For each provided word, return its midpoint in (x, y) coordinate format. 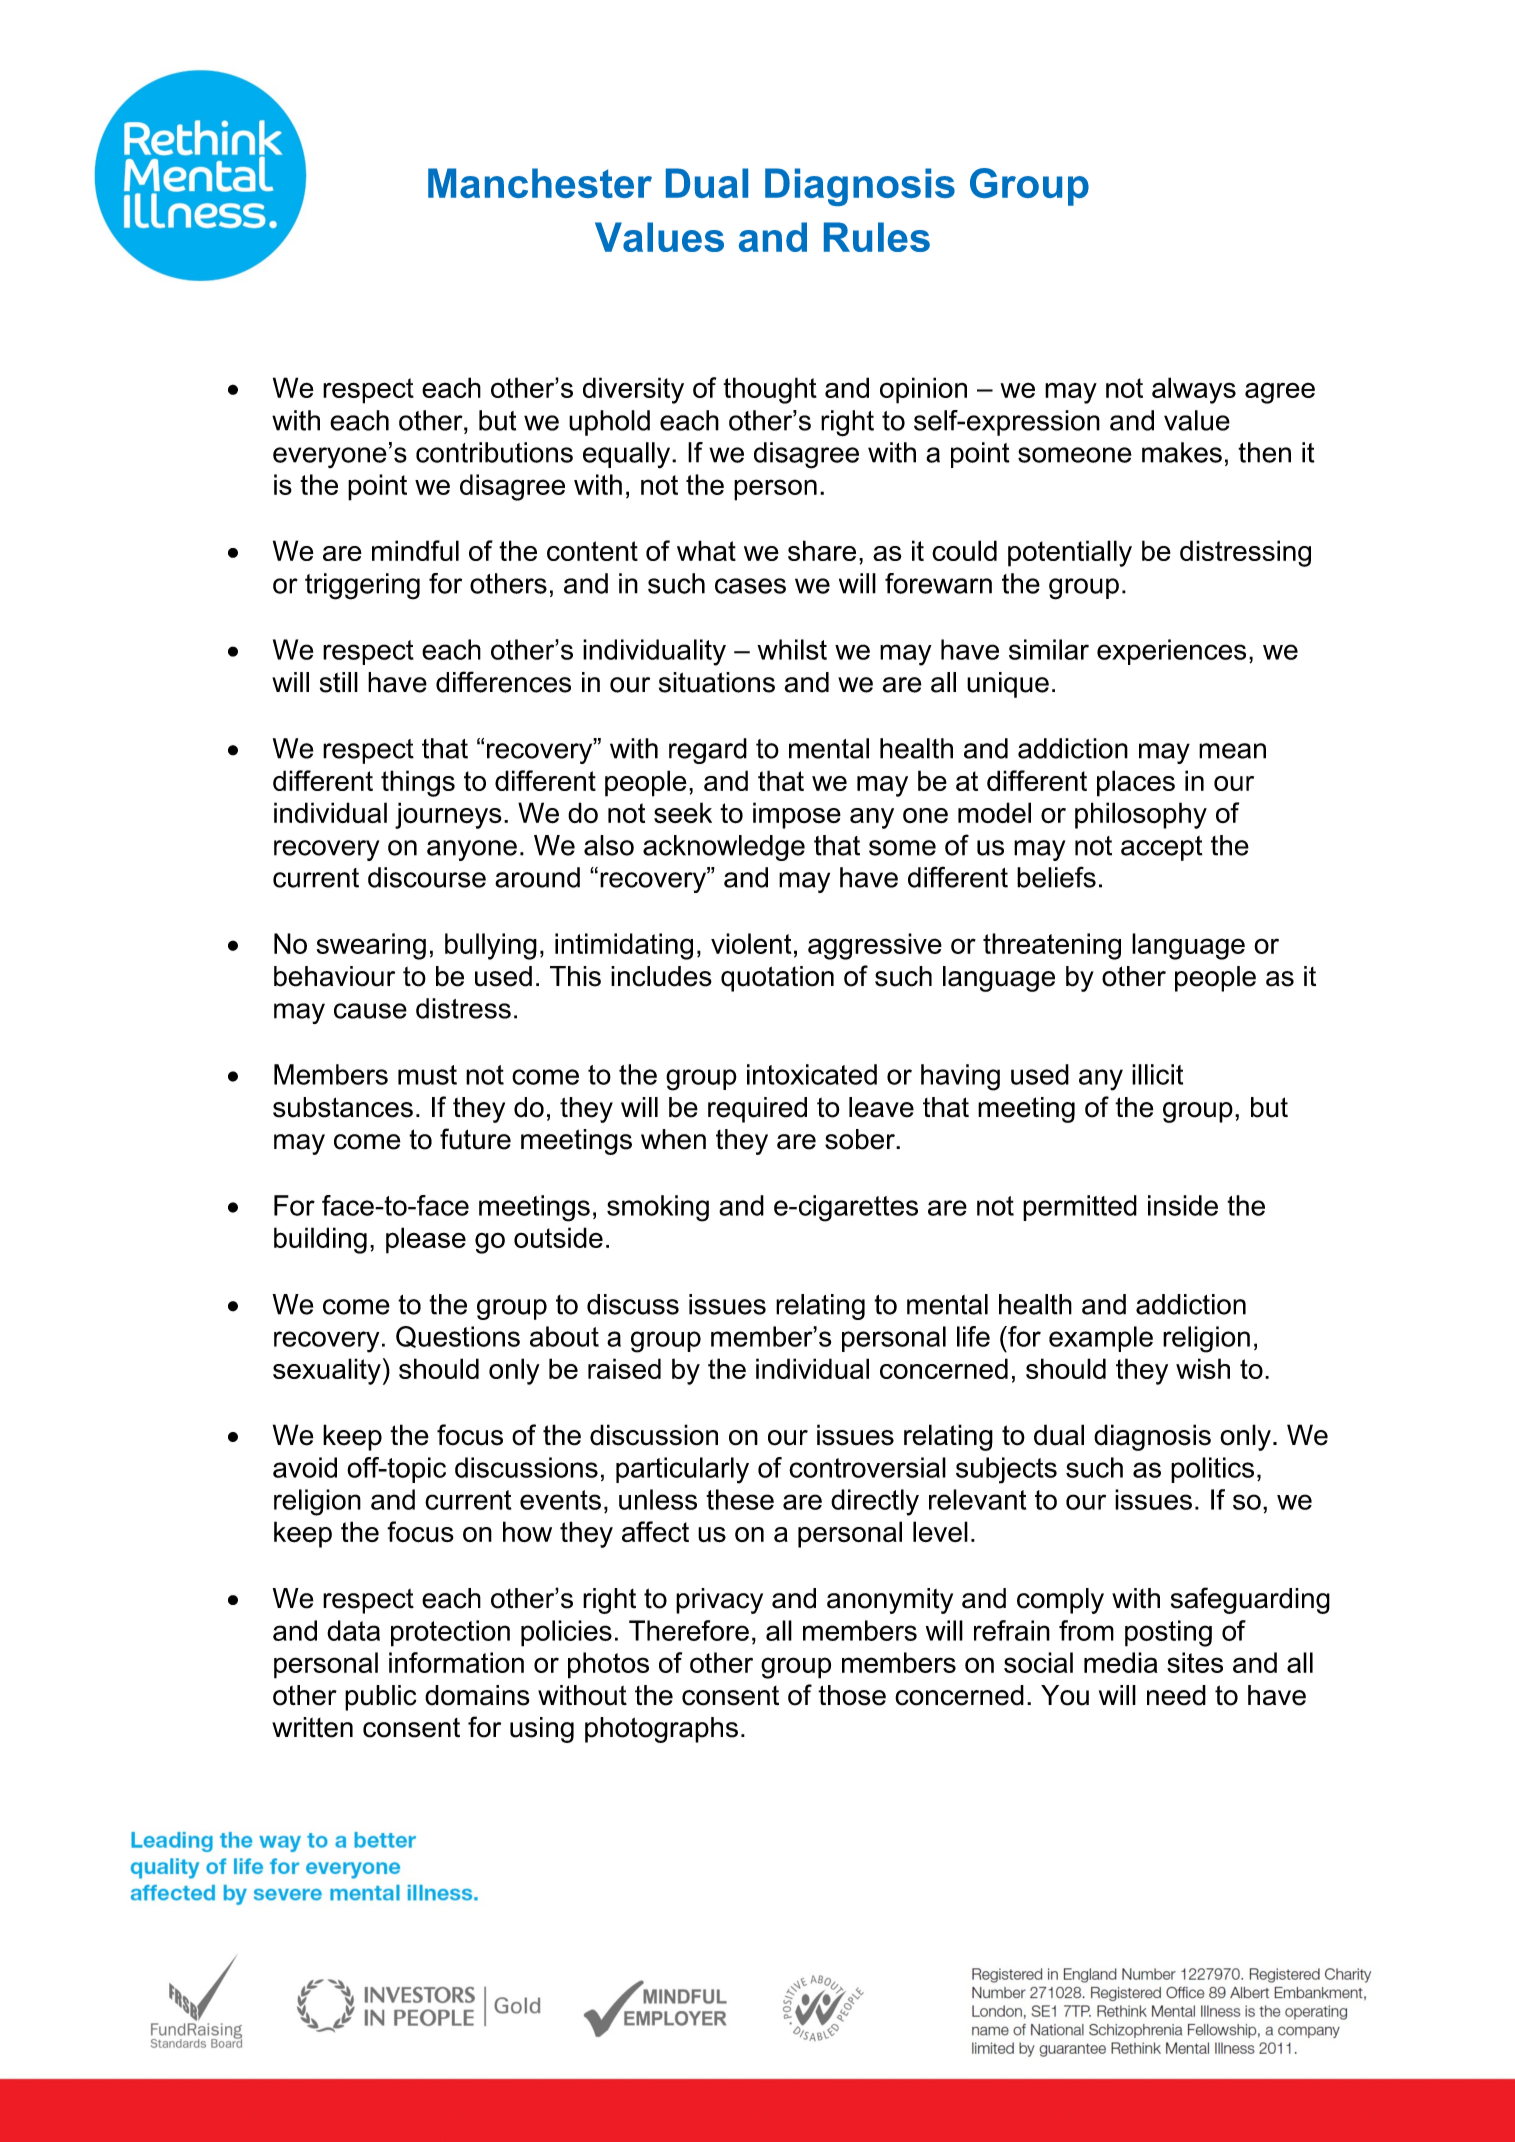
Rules (877, 237)
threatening (1052, 946)
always (1194, 390)
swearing (371, 946)
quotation (777, 979)
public (381, 1698)
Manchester (540, 183)
